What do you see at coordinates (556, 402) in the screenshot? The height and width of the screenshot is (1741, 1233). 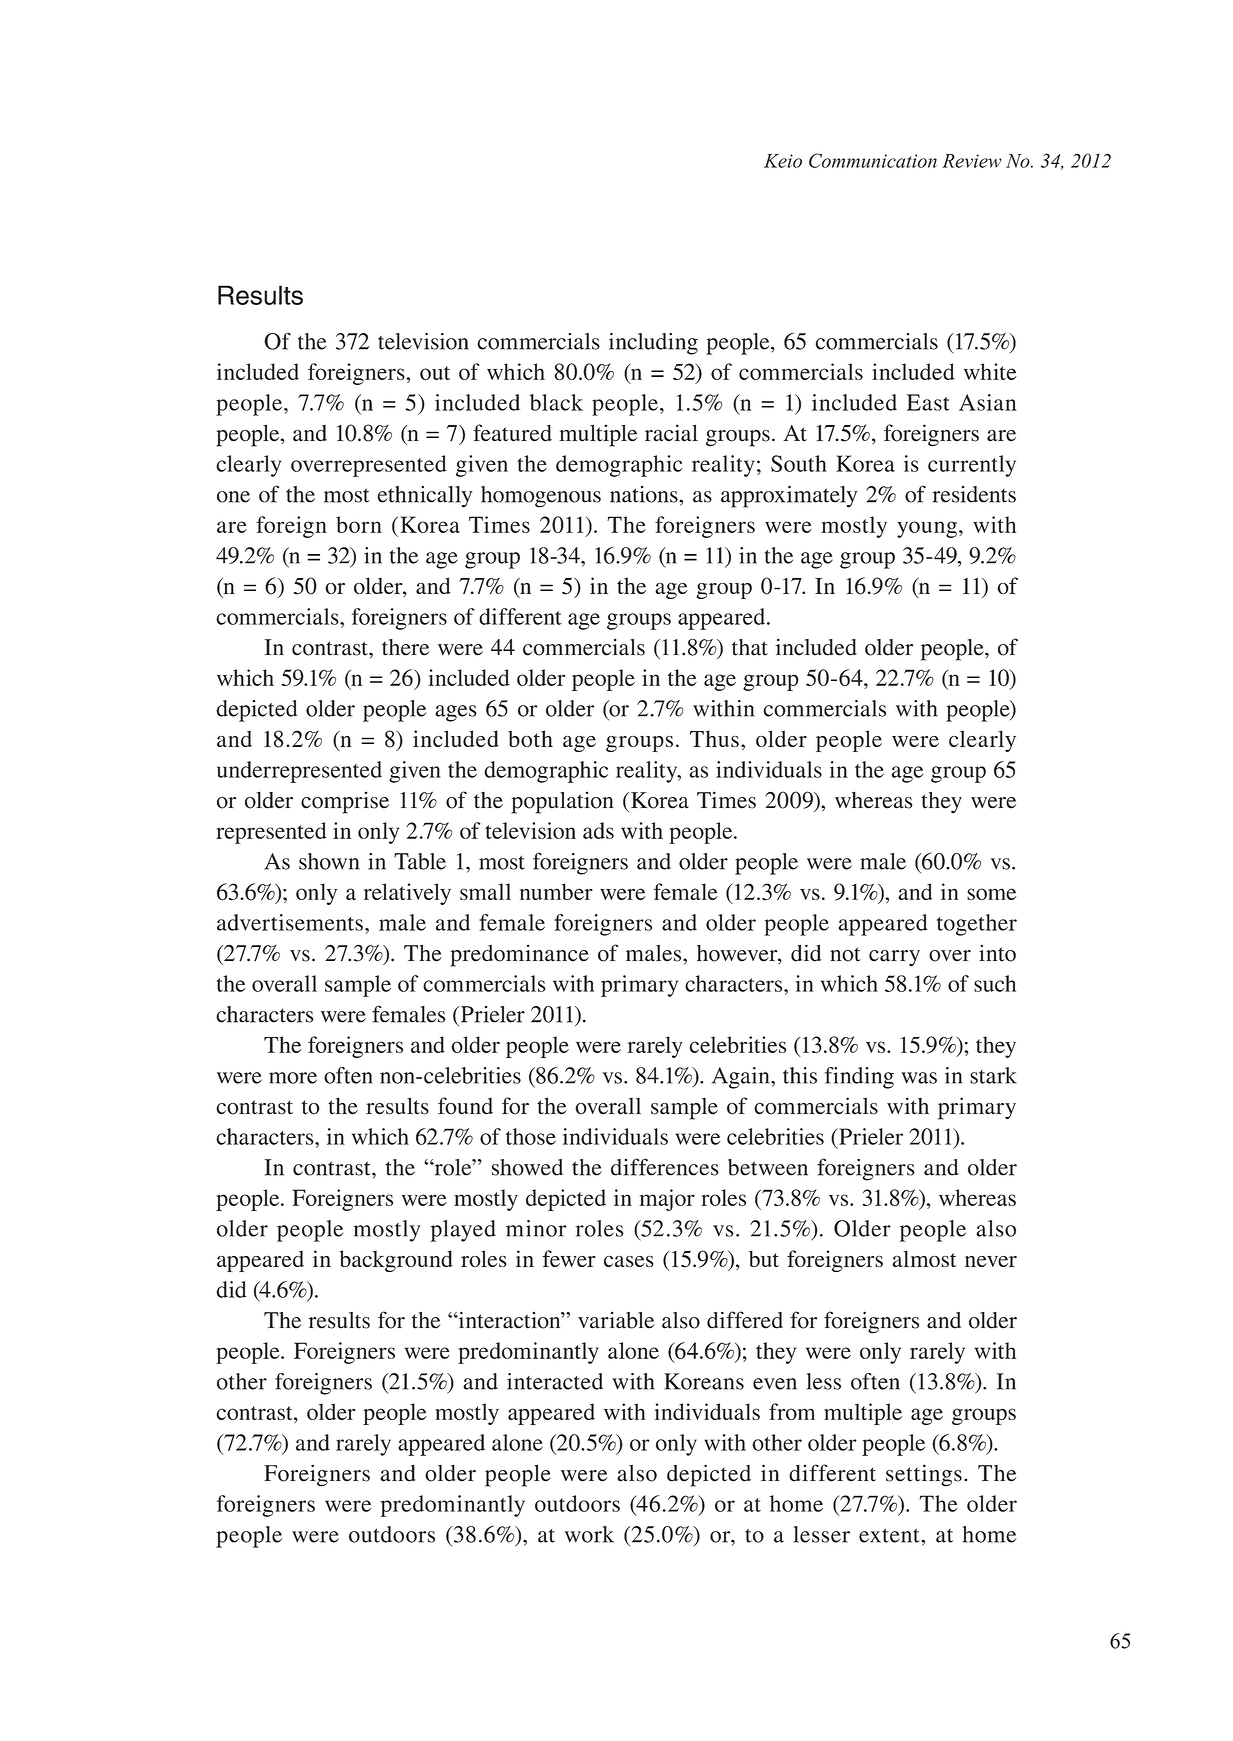 I see `black` at bounding box center [556, 402].
